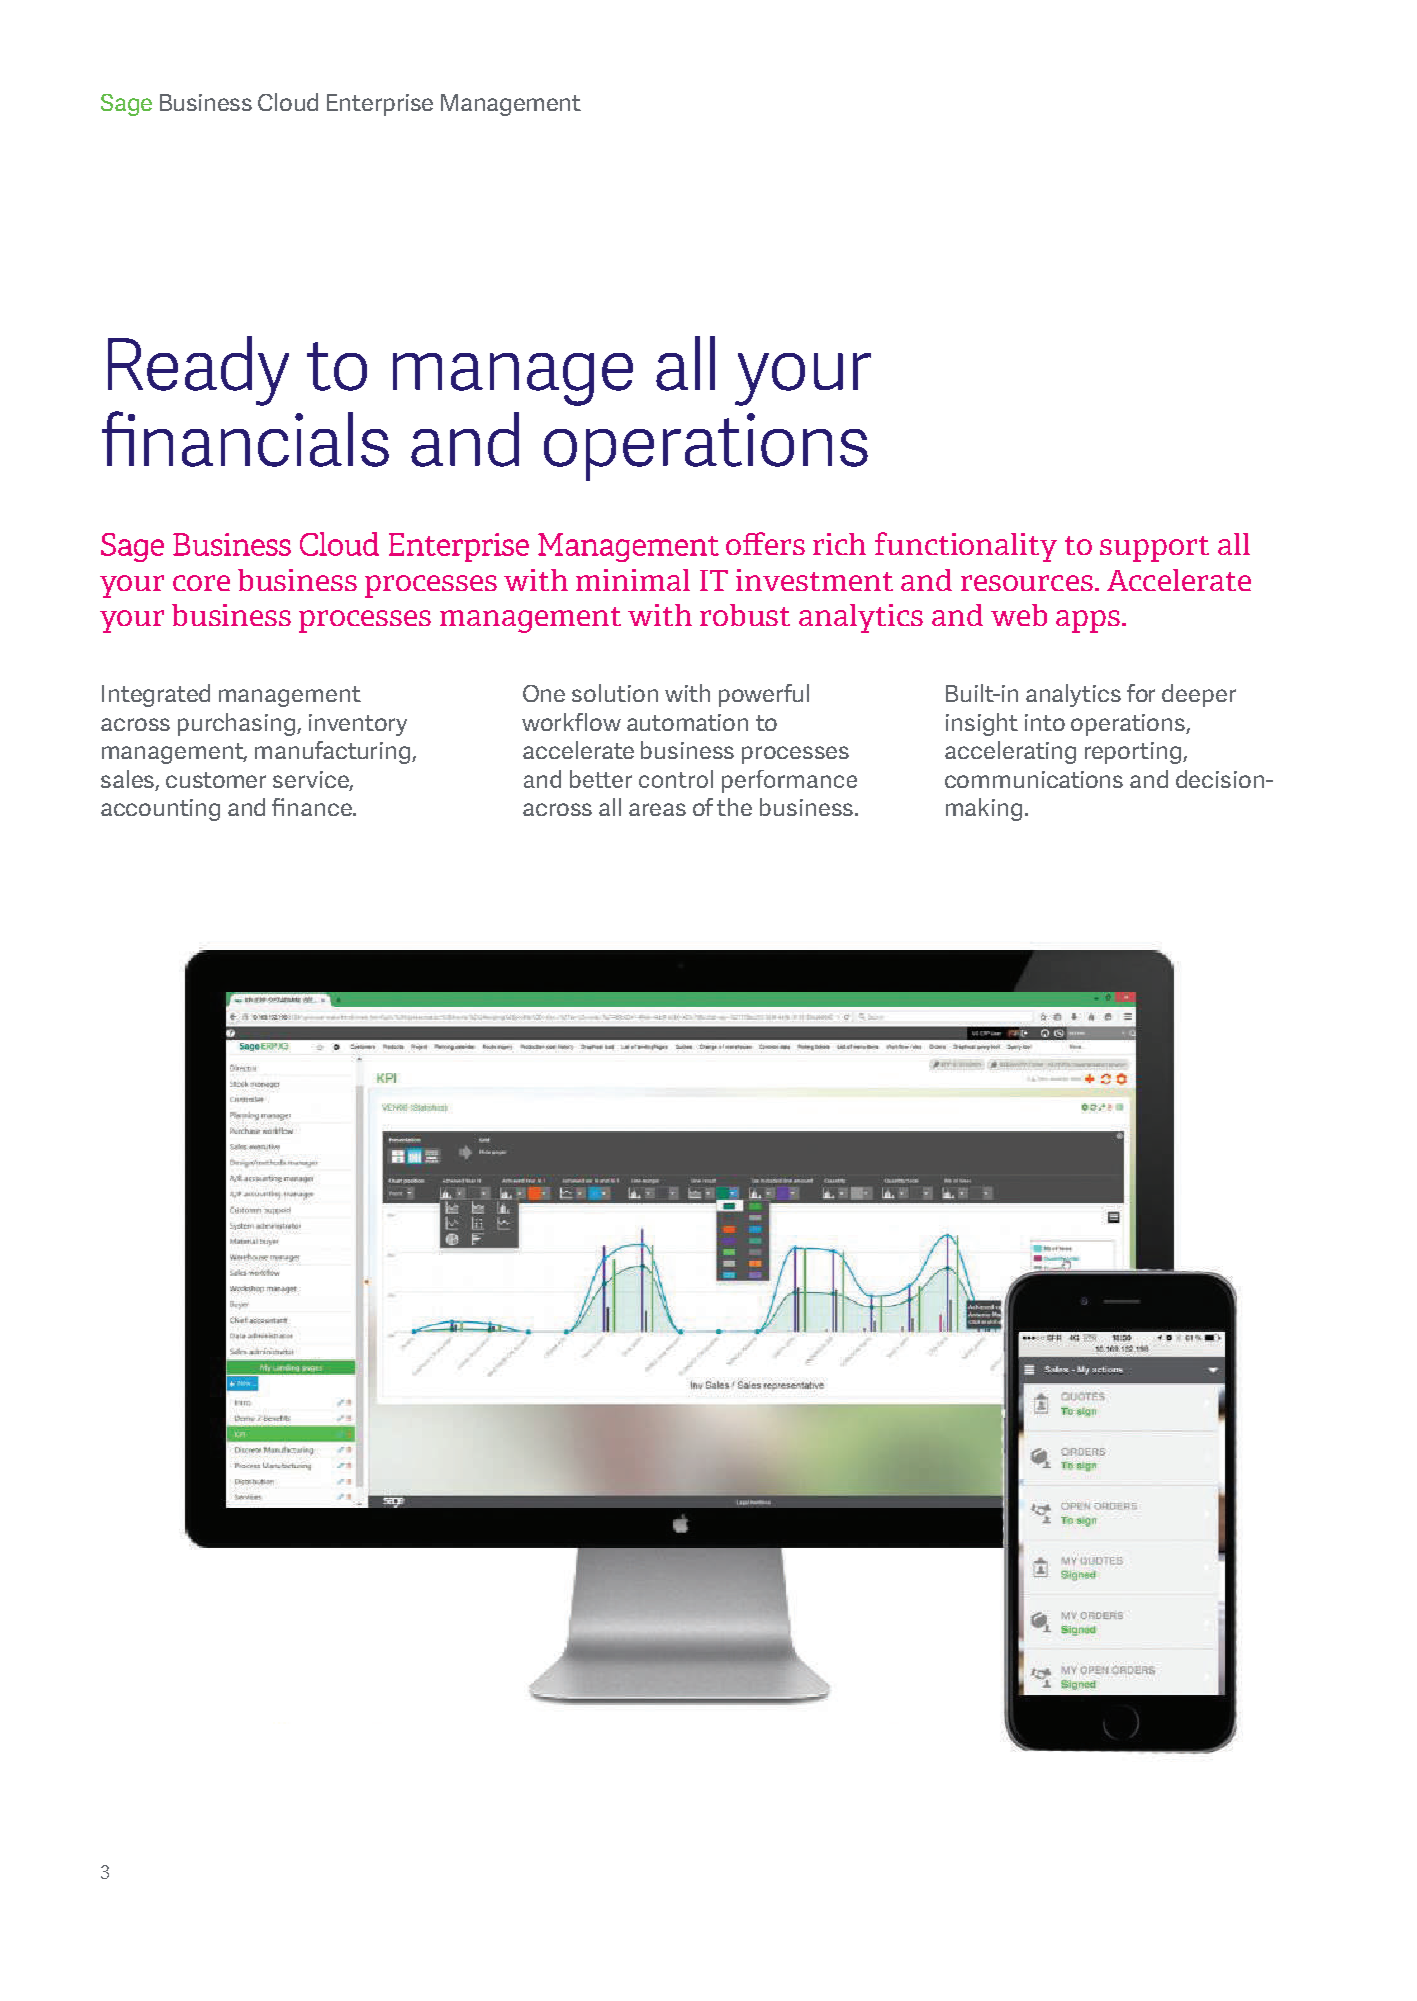 The height and width of the screenshot is (2001, 1417). What do you see at coordinates (216, 780) in the screenshot?
I see `customer` at bounding box center [216, 780].
